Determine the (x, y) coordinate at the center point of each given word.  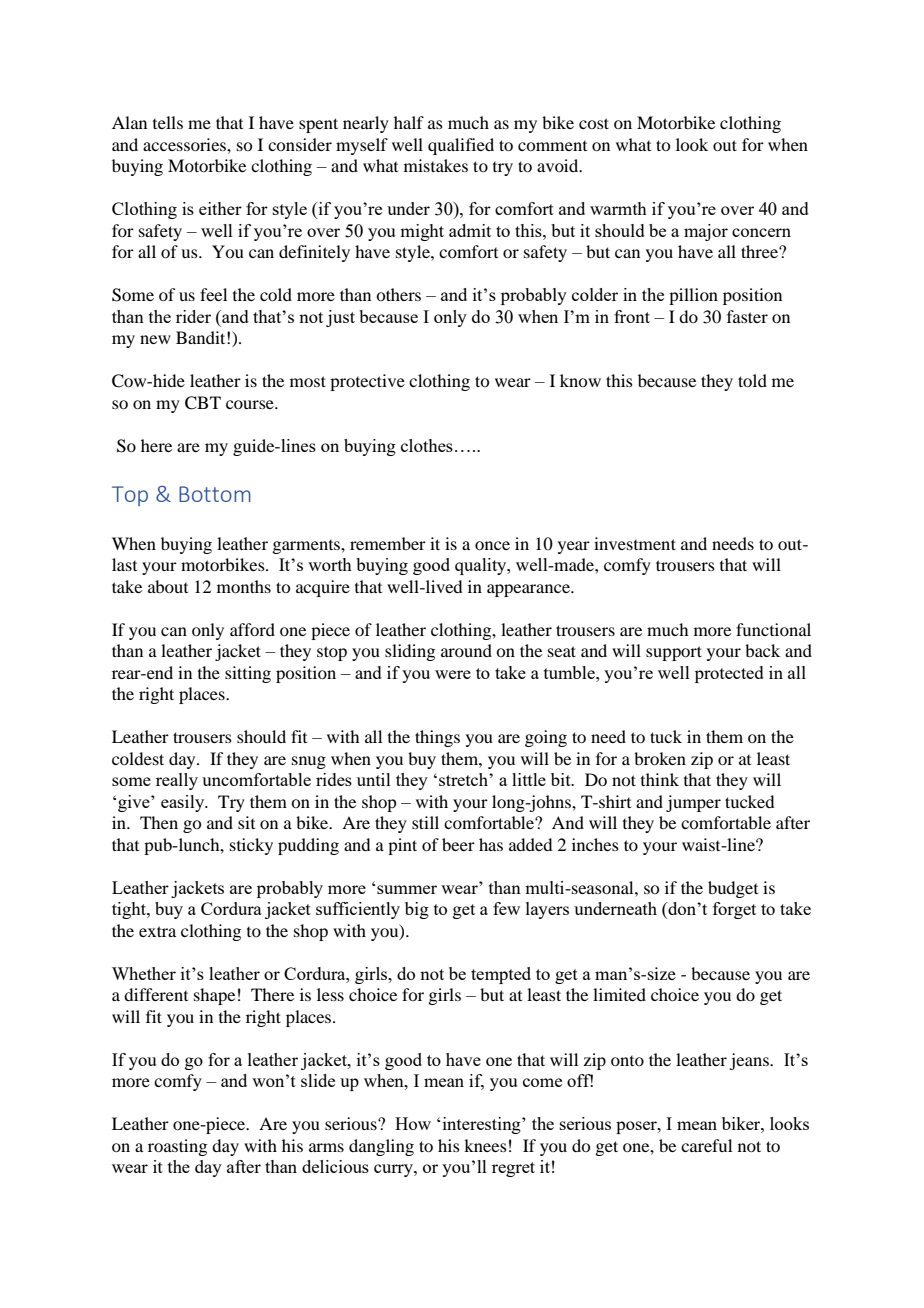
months (244, 586)
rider (193, 316)
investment (635, 543)
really (177, 781)
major (706, 232)
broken (660, 758)
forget (734, 910)
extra (157, 931)
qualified (461, 146)
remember (388, 543)
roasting (177, 1147)
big (417, 910)
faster (747, 316)
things (437, 738)
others (398, 294)
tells (168, 122)
